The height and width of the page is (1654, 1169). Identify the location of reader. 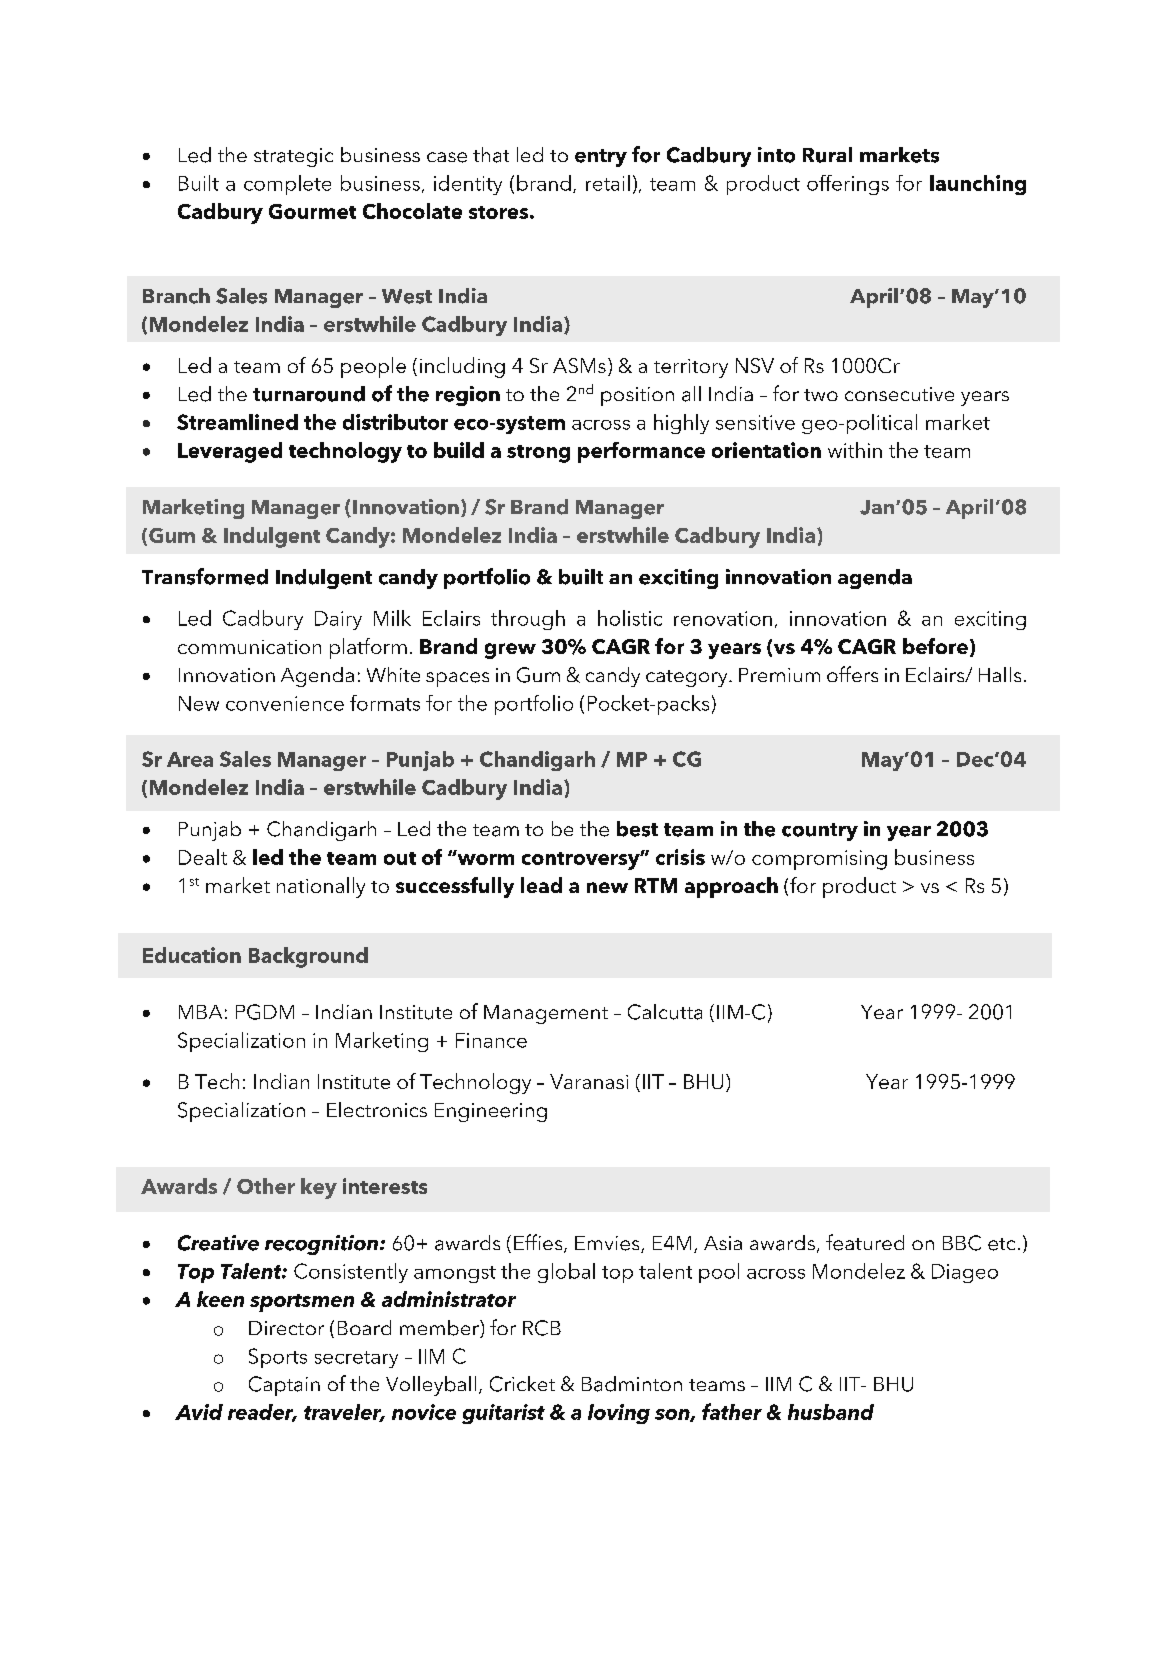
(262, 1413).
